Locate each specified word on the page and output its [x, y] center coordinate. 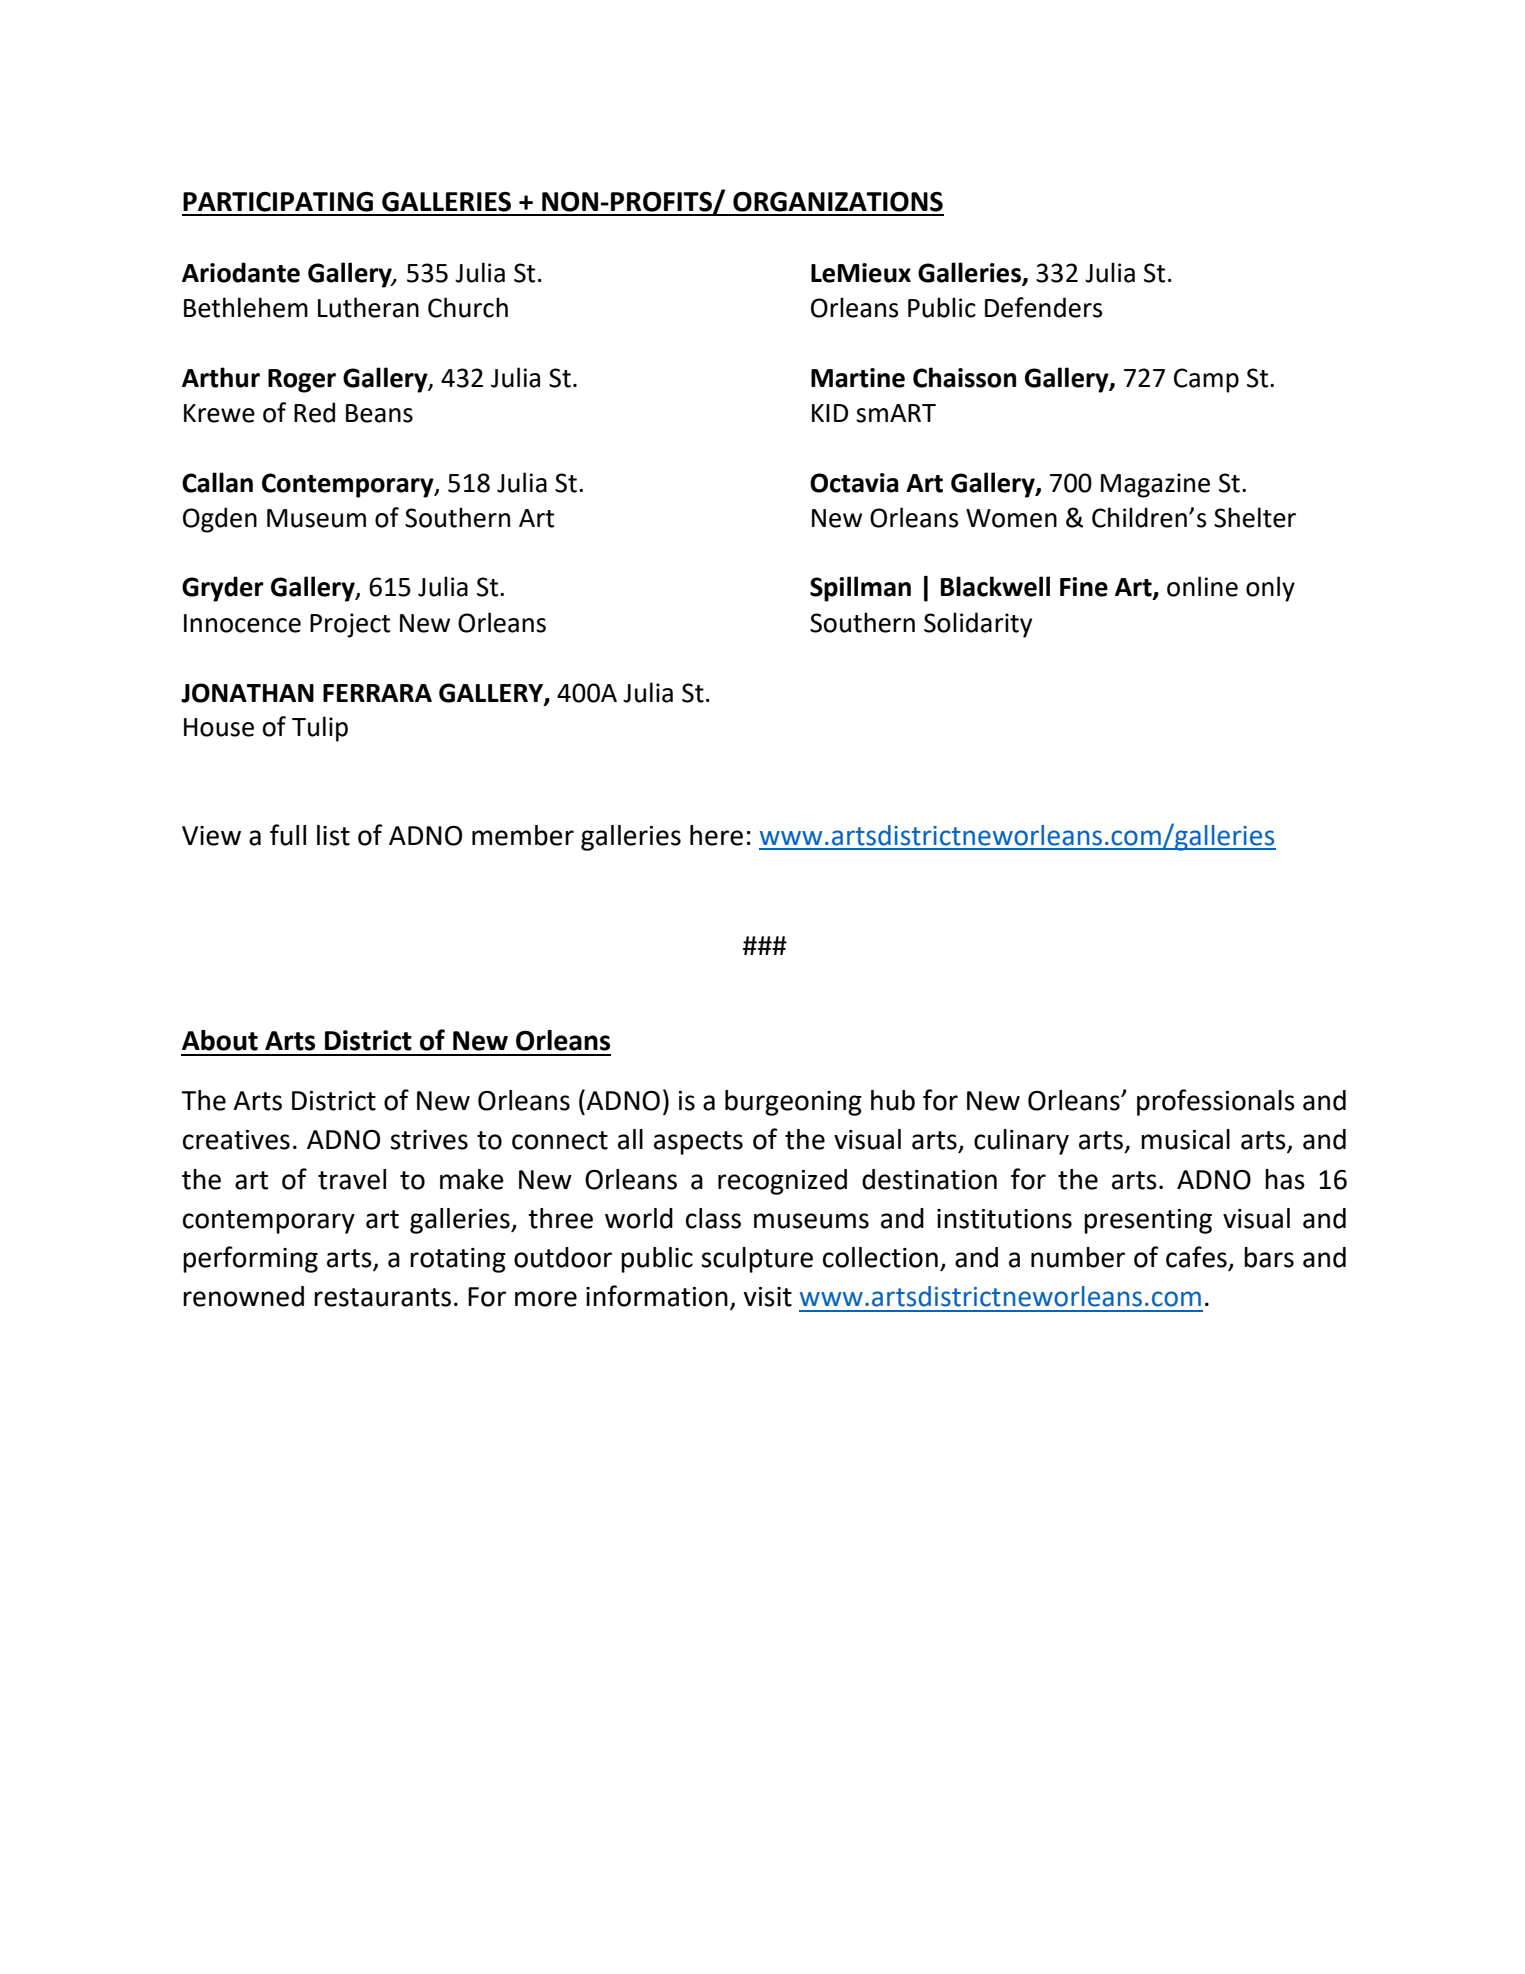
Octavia [854, 483]
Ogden [220, 520]
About [220, 1040]
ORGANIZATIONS [838, 202]
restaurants [382, 1297]
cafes [1197, 1258]
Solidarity [978, 625]
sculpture [757, 1260]
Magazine [1155, 485]
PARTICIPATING [278, 202]
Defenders [1043, 307]
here [716, 835]
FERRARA [377, 693]
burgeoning [793, 1103]
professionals [1216, 1102]
